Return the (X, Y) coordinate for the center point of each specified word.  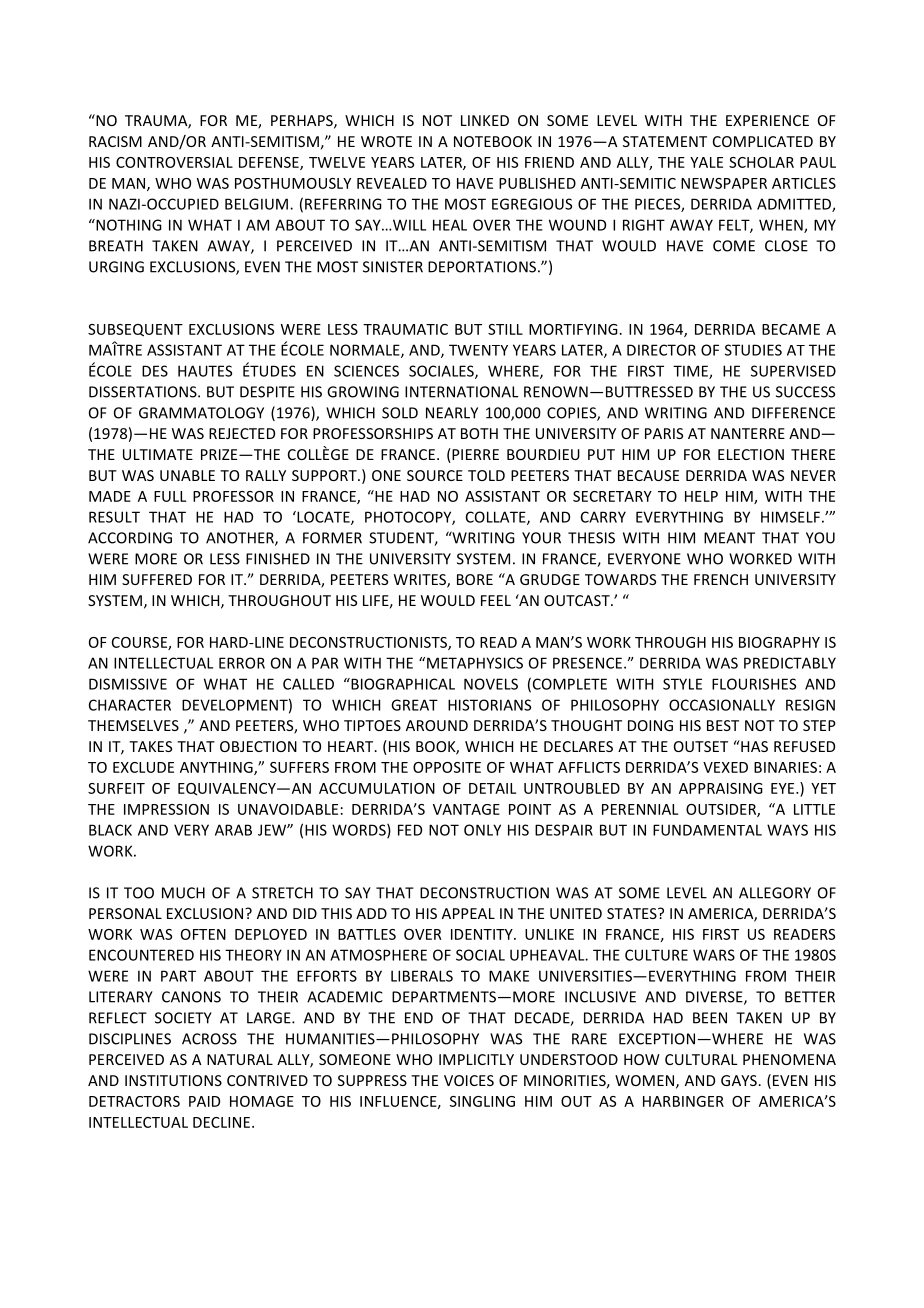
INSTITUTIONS (173, 1080)
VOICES (469, 1080)
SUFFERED (157, 579)
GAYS (739, 1080)
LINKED (485, 120)
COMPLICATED (763, 141)
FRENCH (721, 579)
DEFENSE (270, 163)
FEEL (496, 600)
